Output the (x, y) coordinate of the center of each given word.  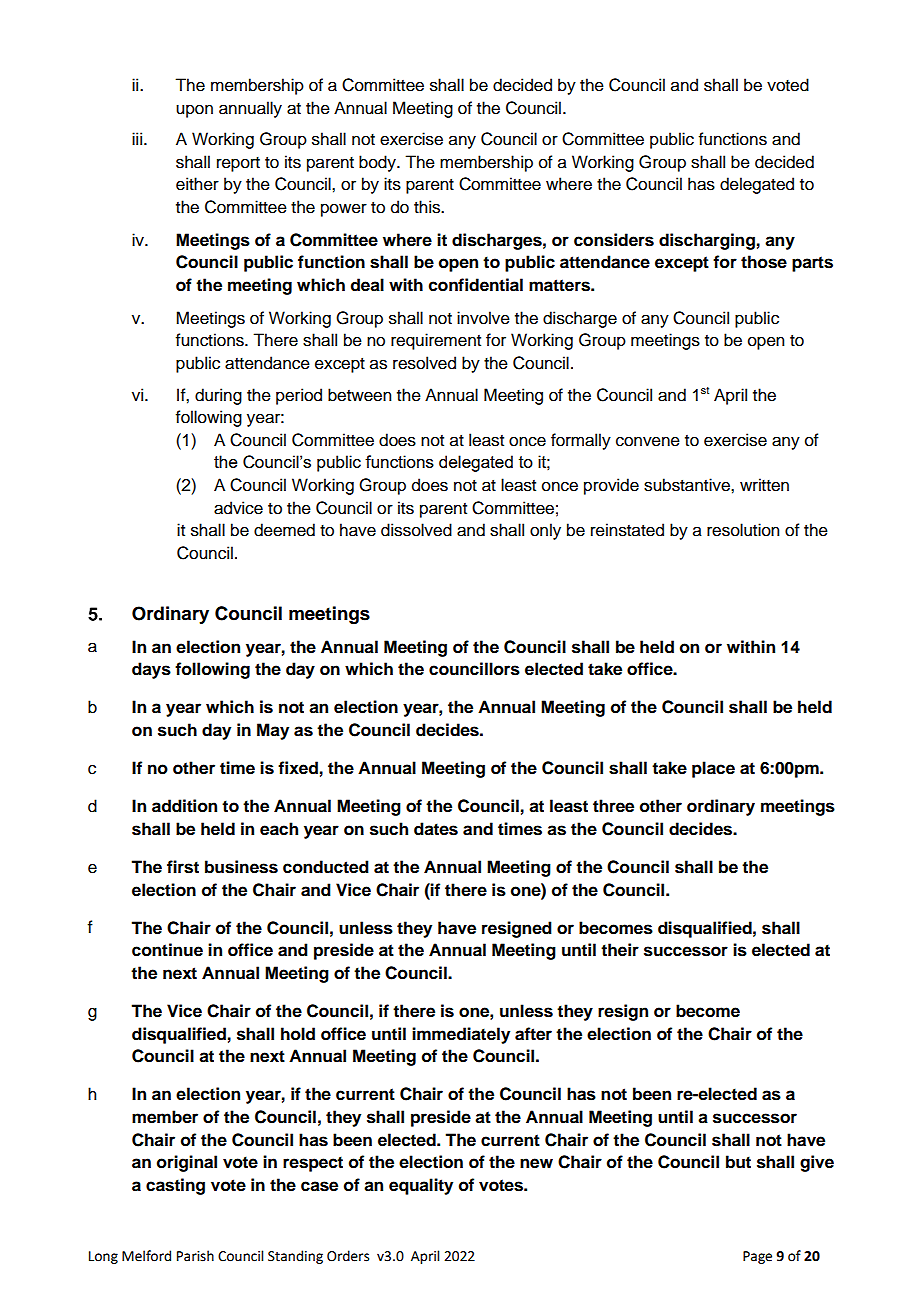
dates (436, 829)
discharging (707, 241)
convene (648, 441)
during (218, 396)
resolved (424, 363)
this (428, 207)
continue (167, 950)
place (713, 769)
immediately (461, 1035)
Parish (195, 1256)
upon (194, 111)
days (151, 670)
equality (421, 1186)
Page (757, 1257)
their (620, 950)
